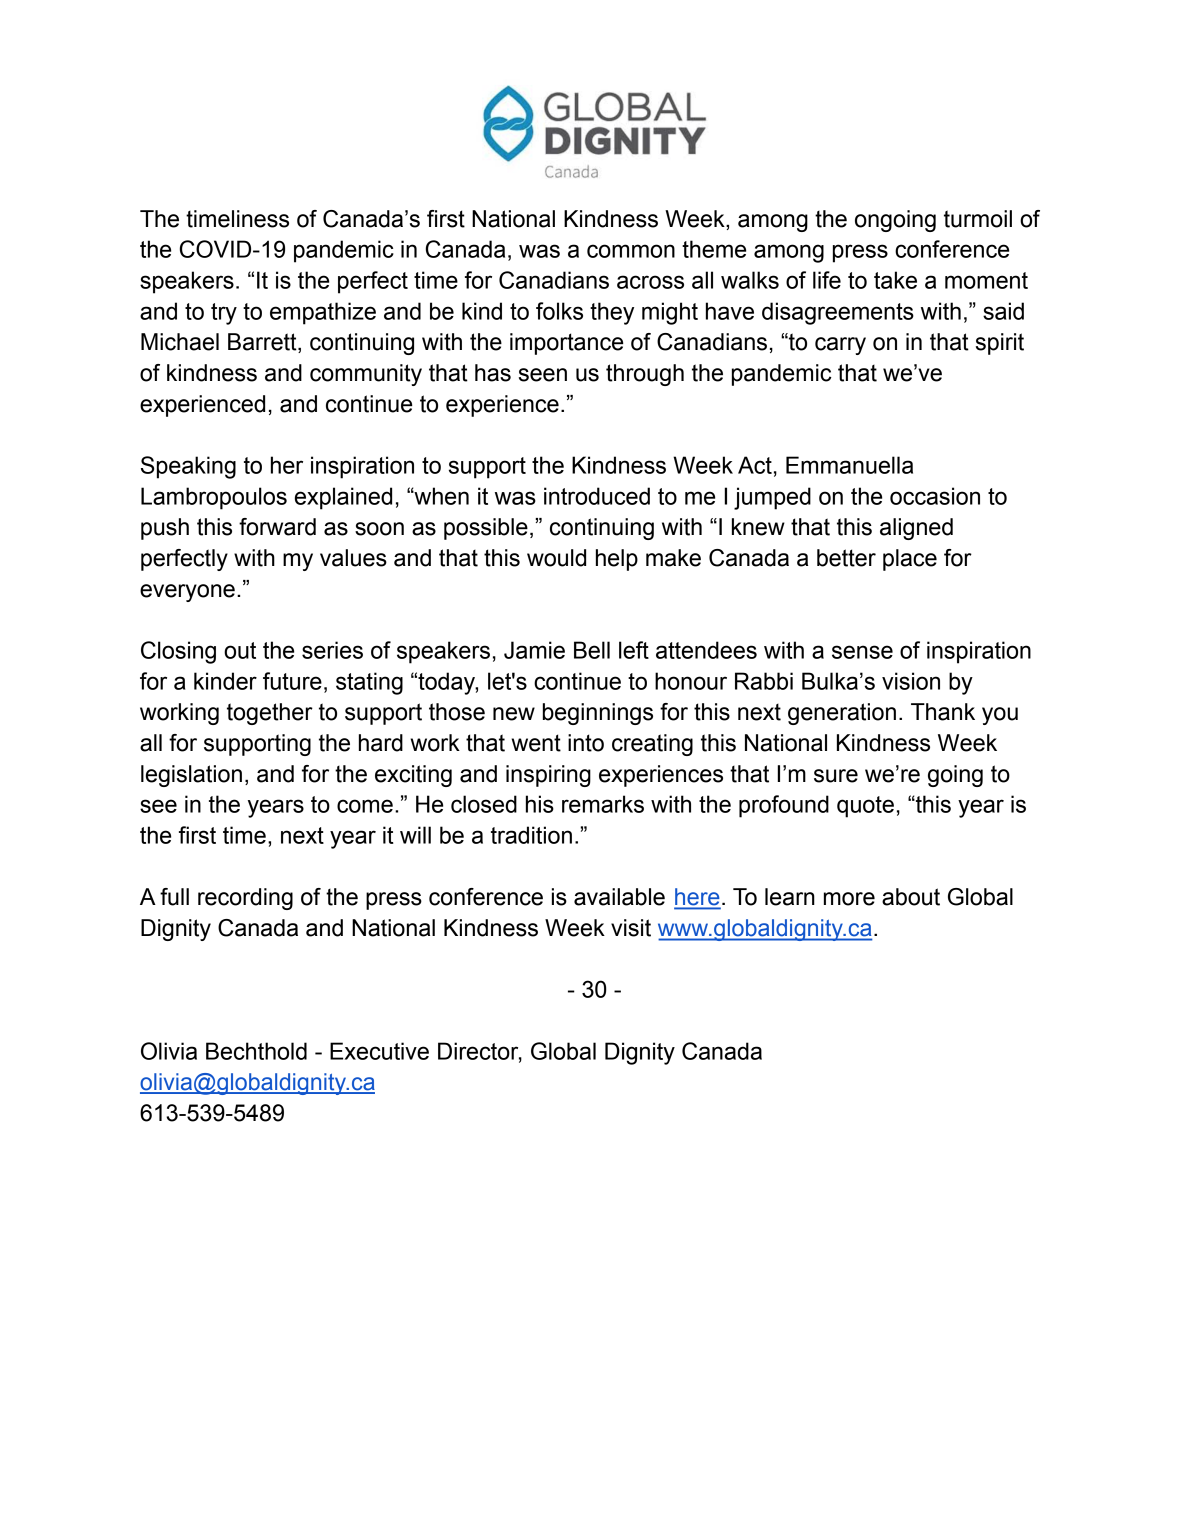 Image resolution: width=1189 pixels, height=1539 pixels. I want to click on common, so click(631, 251).
